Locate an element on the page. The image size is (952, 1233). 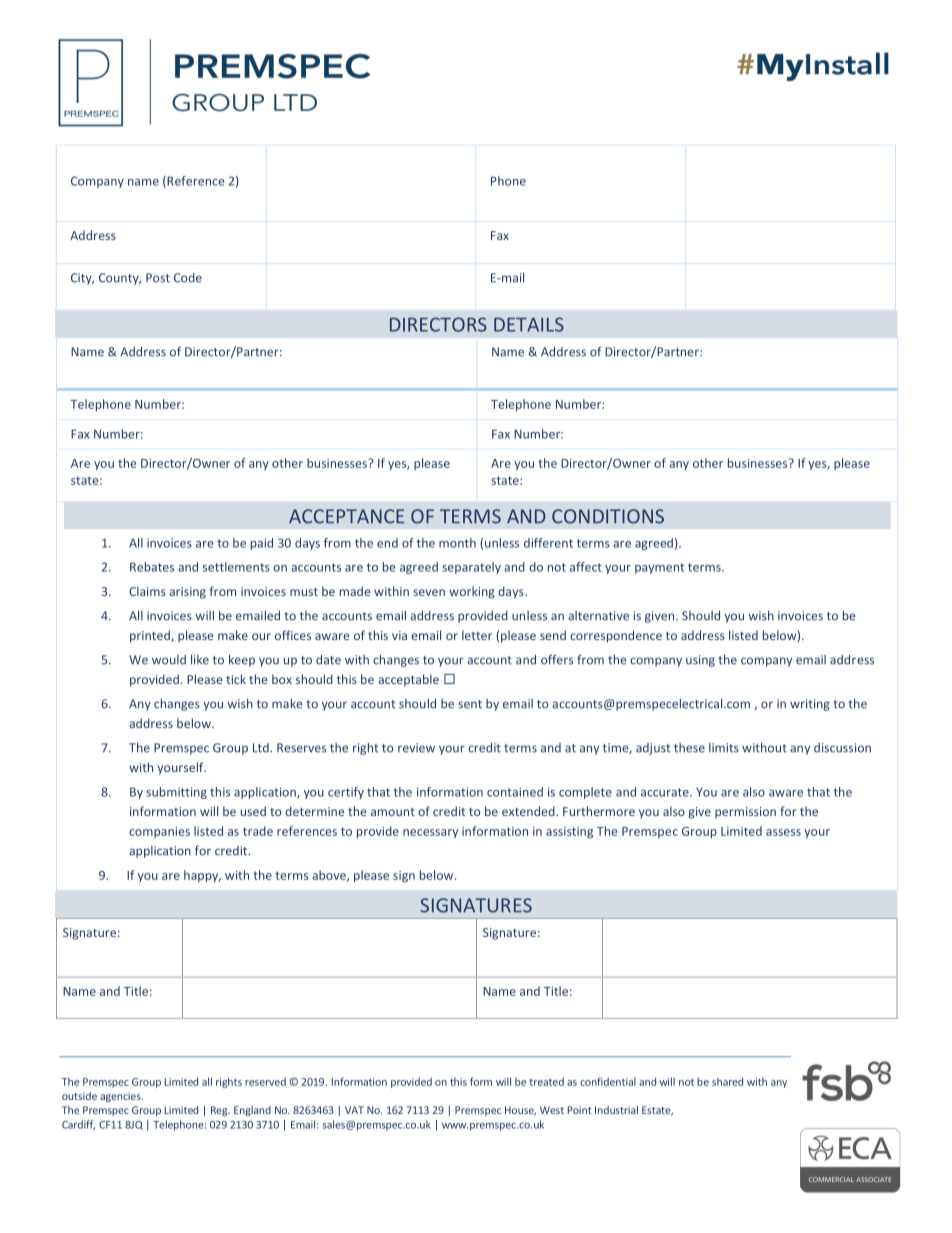
contained is located at coordinates (515, 792).
